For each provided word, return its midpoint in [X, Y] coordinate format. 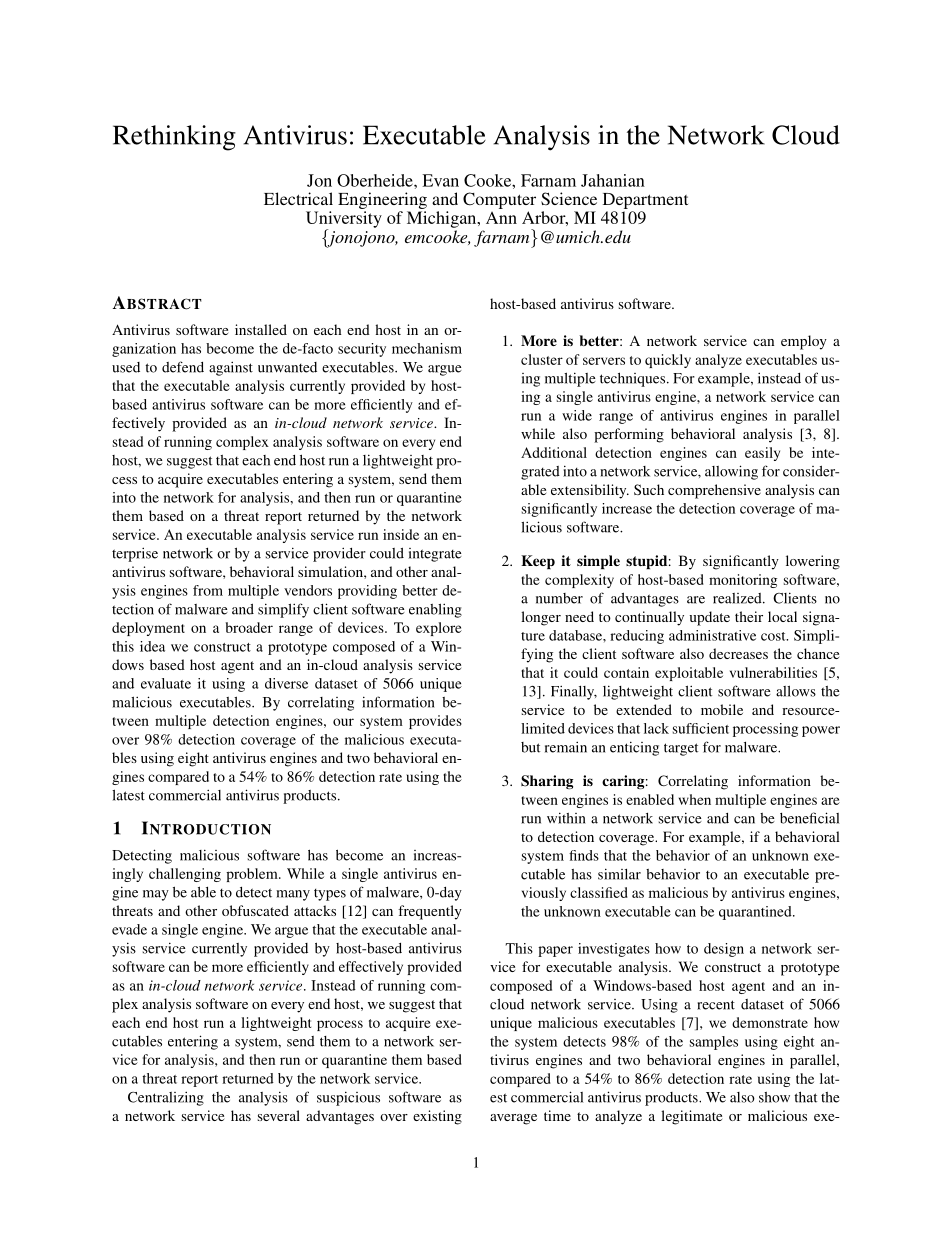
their [749, 616]
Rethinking [174, 138]
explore [439, 629]
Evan [440, 180]
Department [645, 202]
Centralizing [166, 1098]
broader [249, 627]
